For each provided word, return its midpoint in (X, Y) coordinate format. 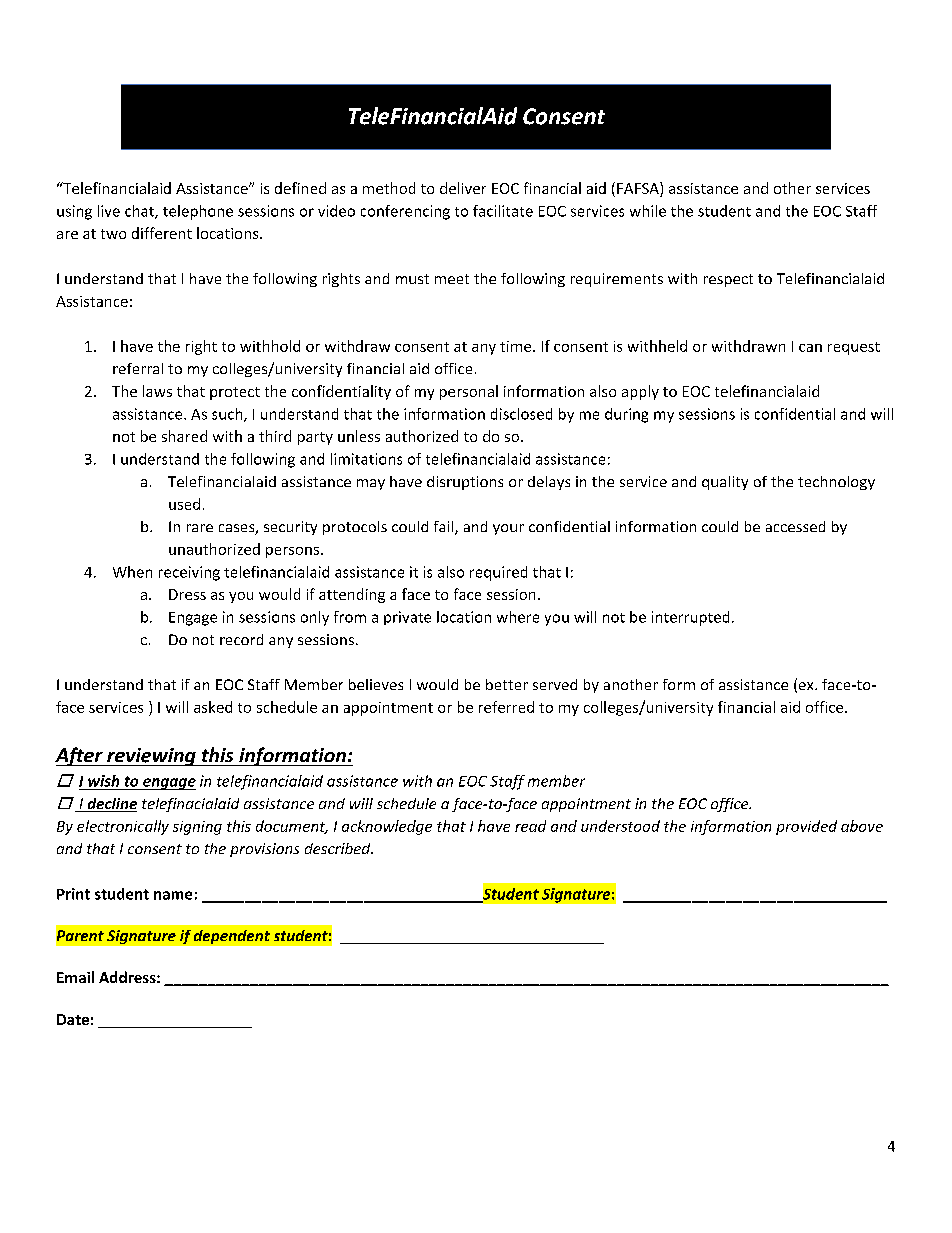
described (339, 848)
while (648, 211)
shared (184, 436)
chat (140, 212)
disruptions (465, 483)
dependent (232, 937)
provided (806, 827)
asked (213, 707)
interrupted (690, 618)
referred (506, 707)
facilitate (503, 211)
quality (725, 483)
